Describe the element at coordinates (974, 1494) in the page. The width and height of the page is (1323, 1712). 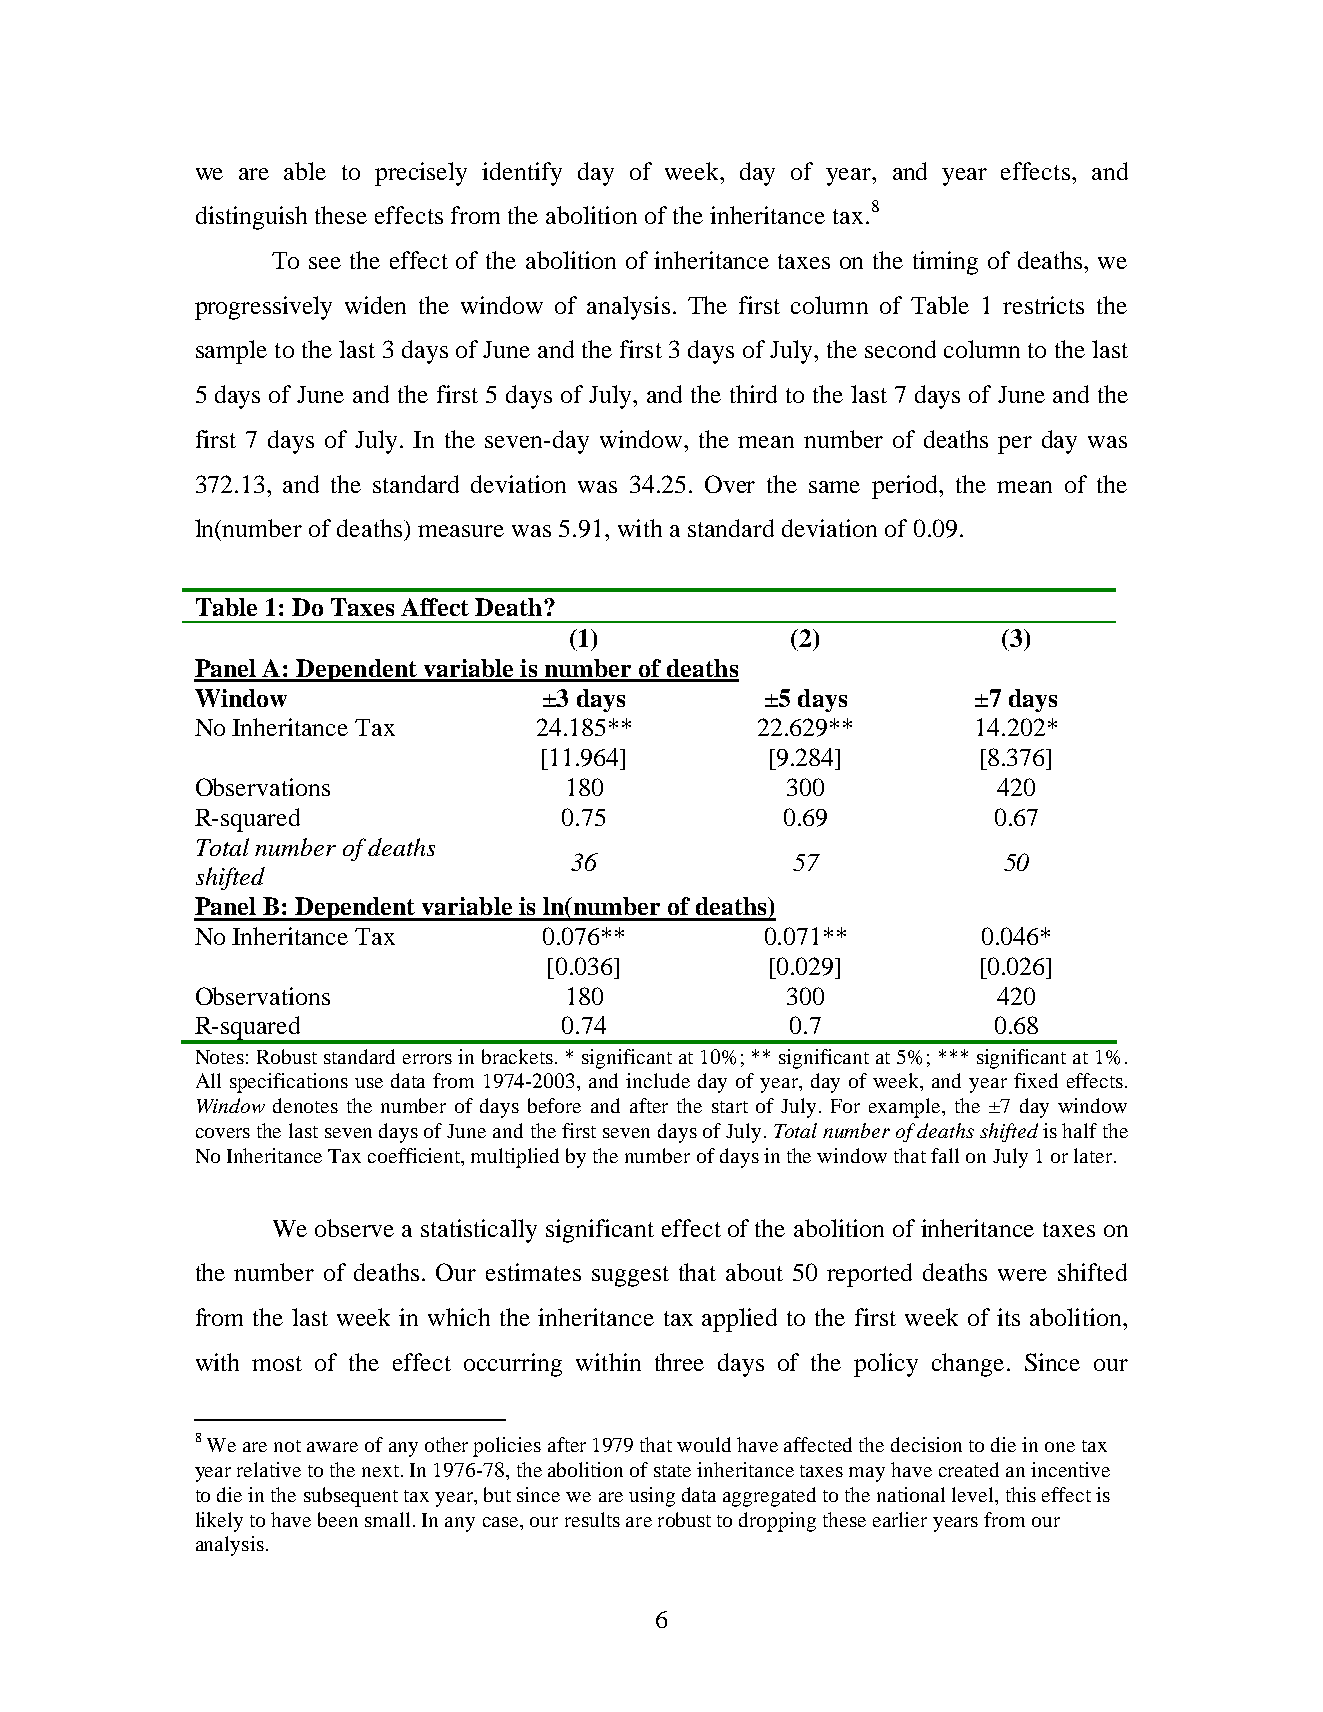
I see `level` at that location.
